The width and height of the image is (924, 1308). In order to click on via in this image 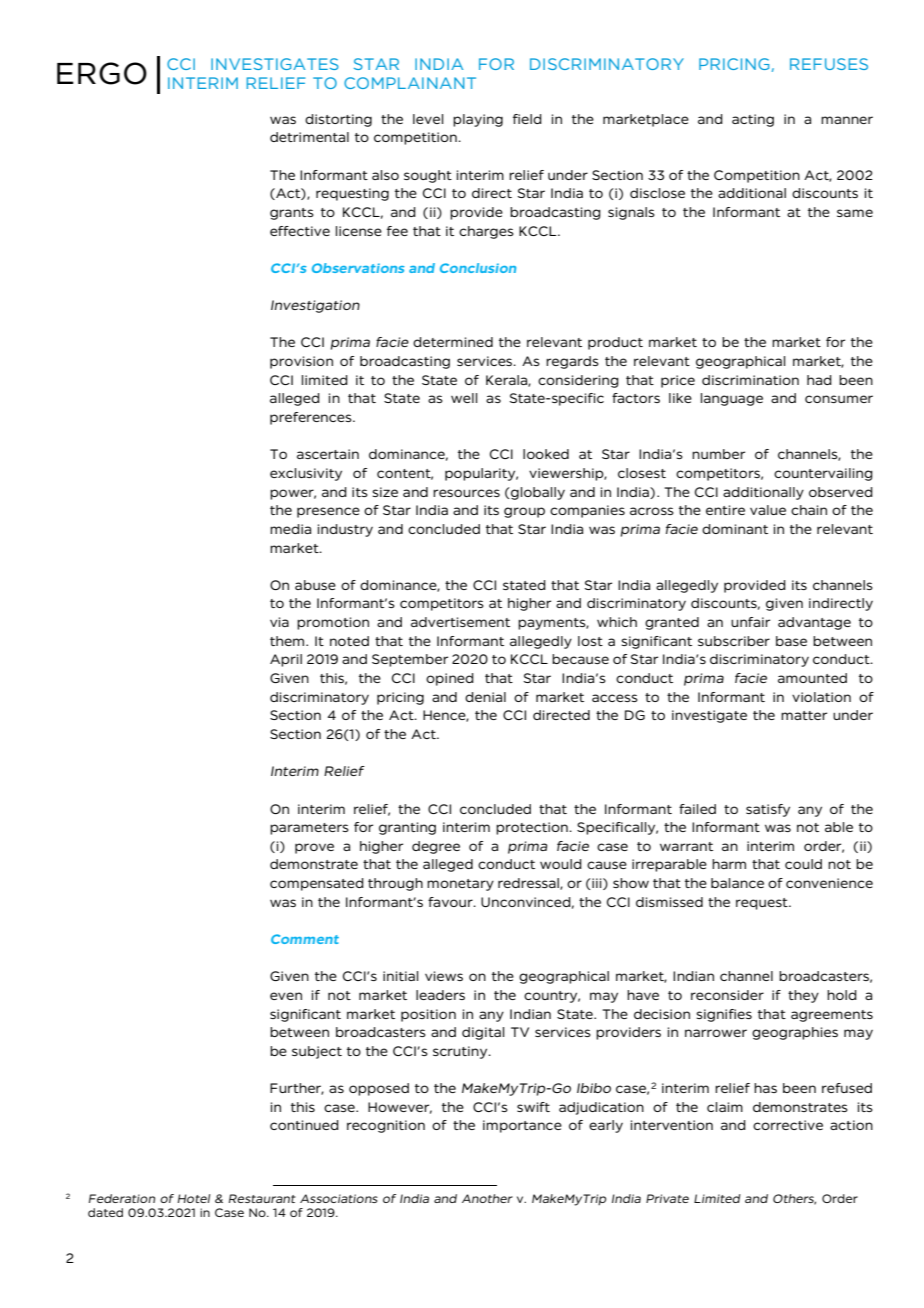, I will do `click(279, 622)`.
